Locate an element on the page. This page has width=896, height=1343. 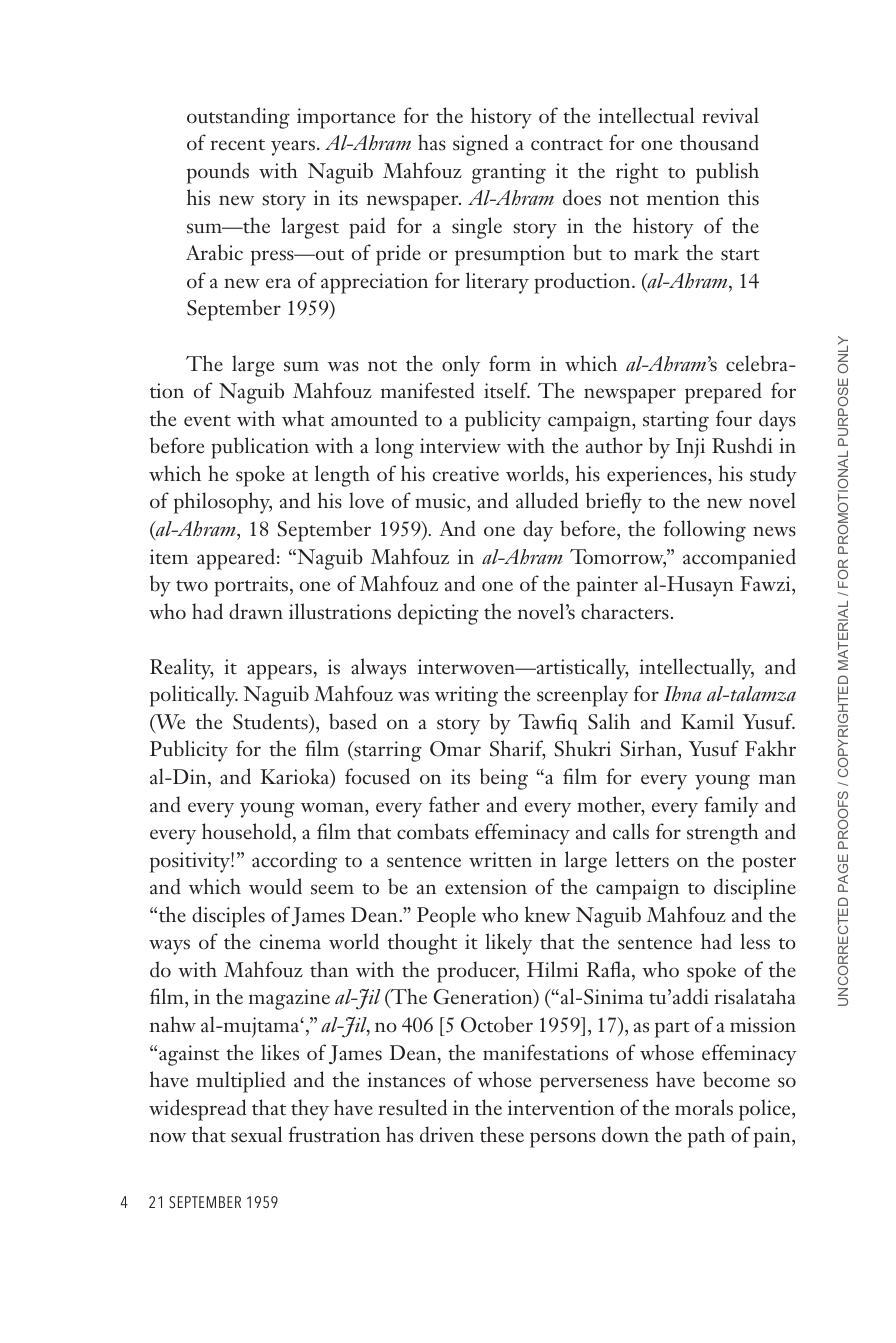
event is located at coordinates (207, 421).
